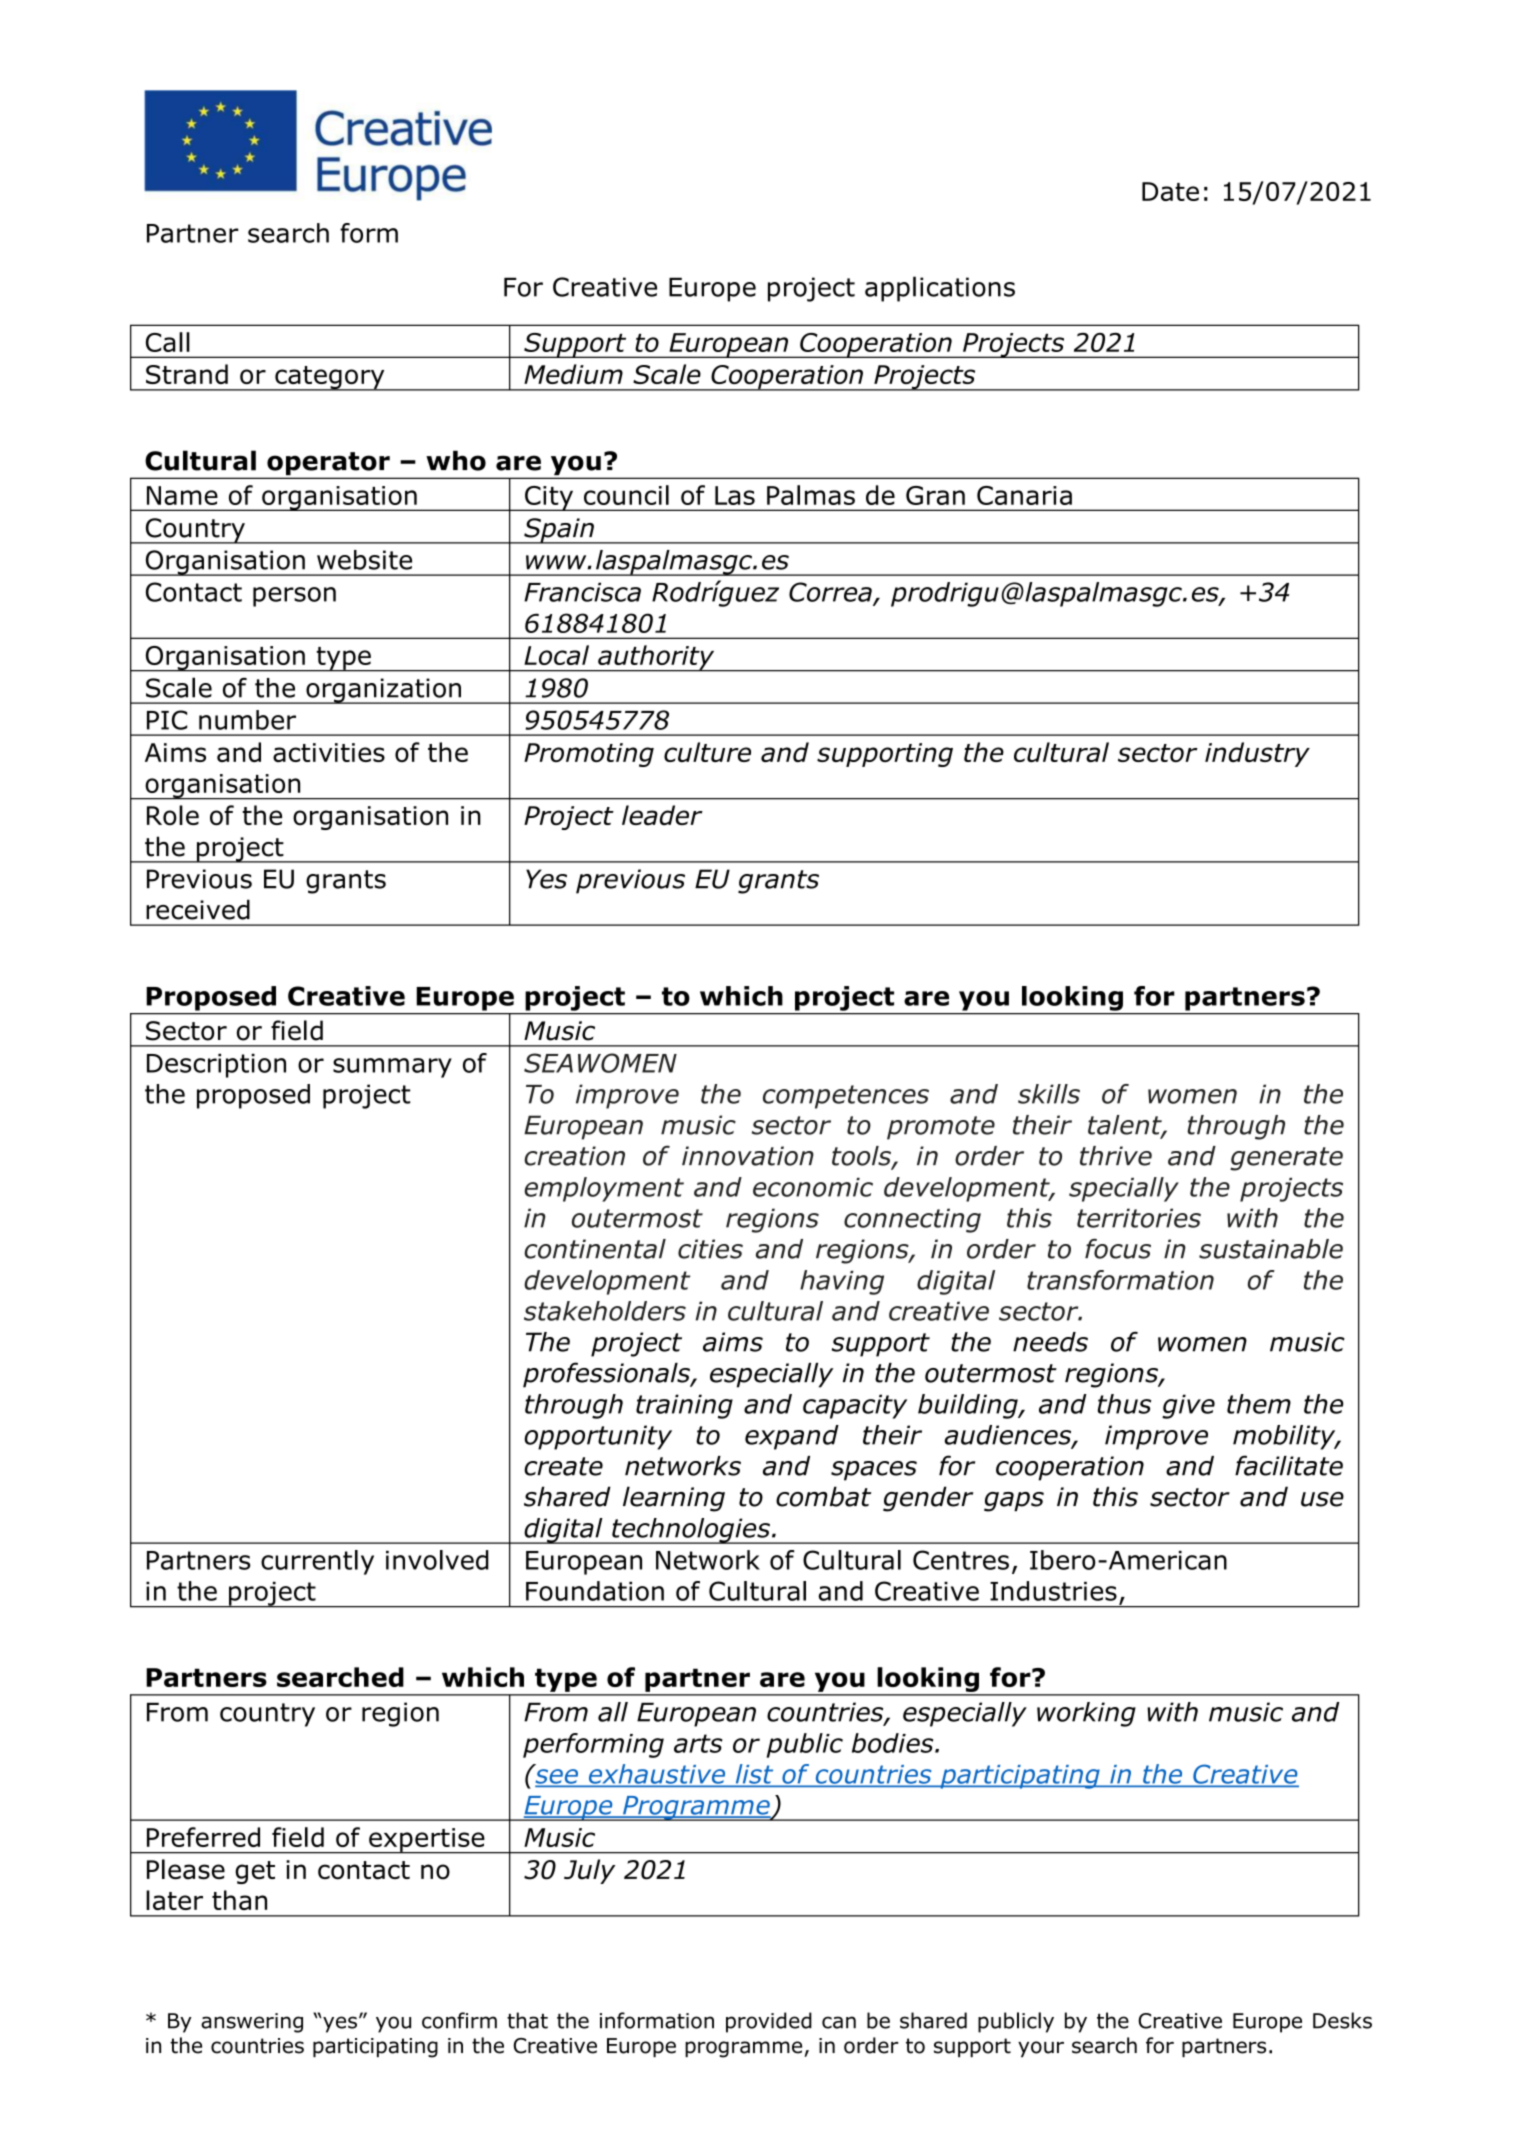 Image resolution: width=1518 pixels, height=2147 pixels. Describe the element at coordinates (691, 1531) in the screenshot. I see `technologies` at that location.
